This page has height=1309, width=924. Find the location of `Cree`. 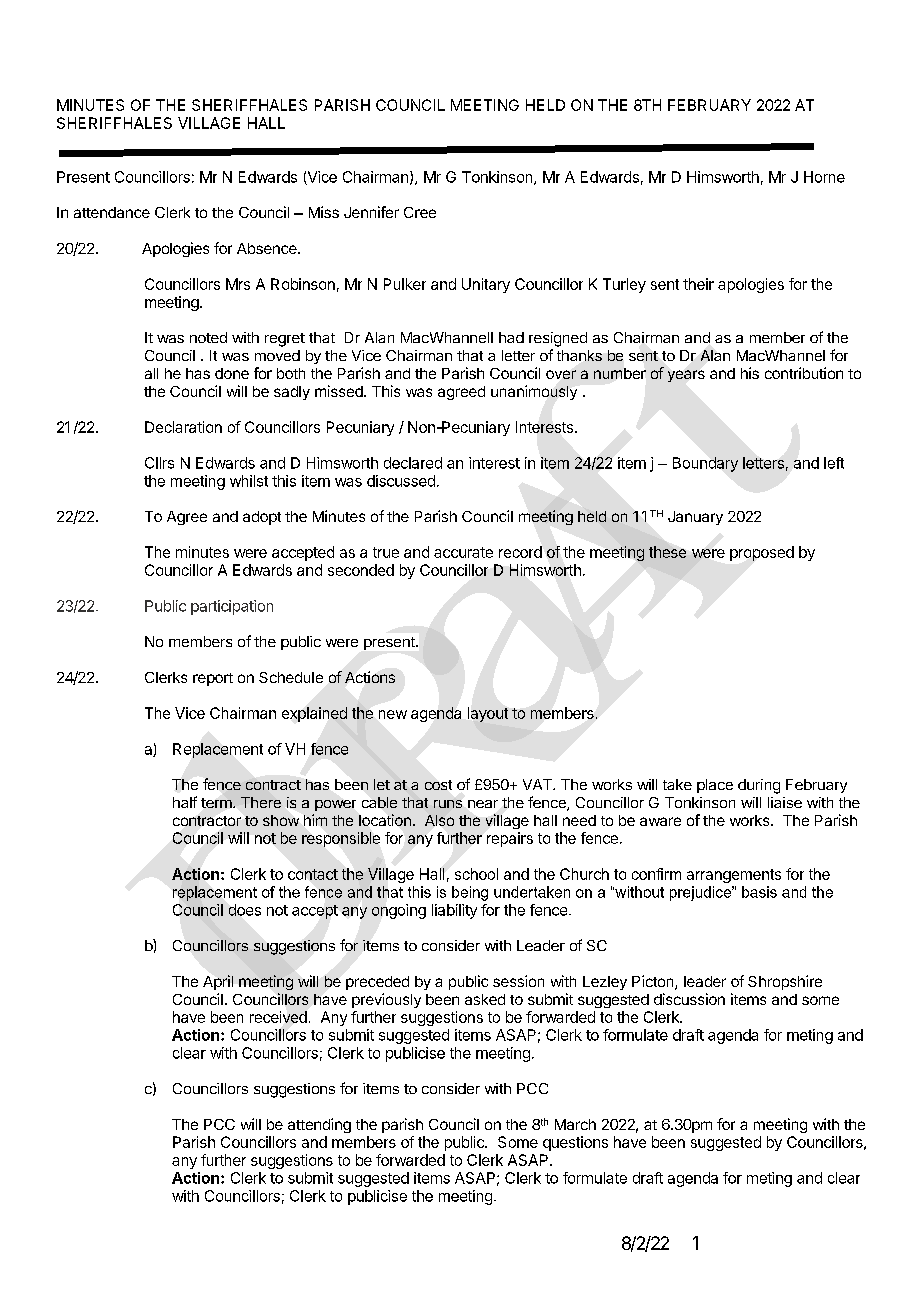

Cree is located at coordinates (420, 212).
